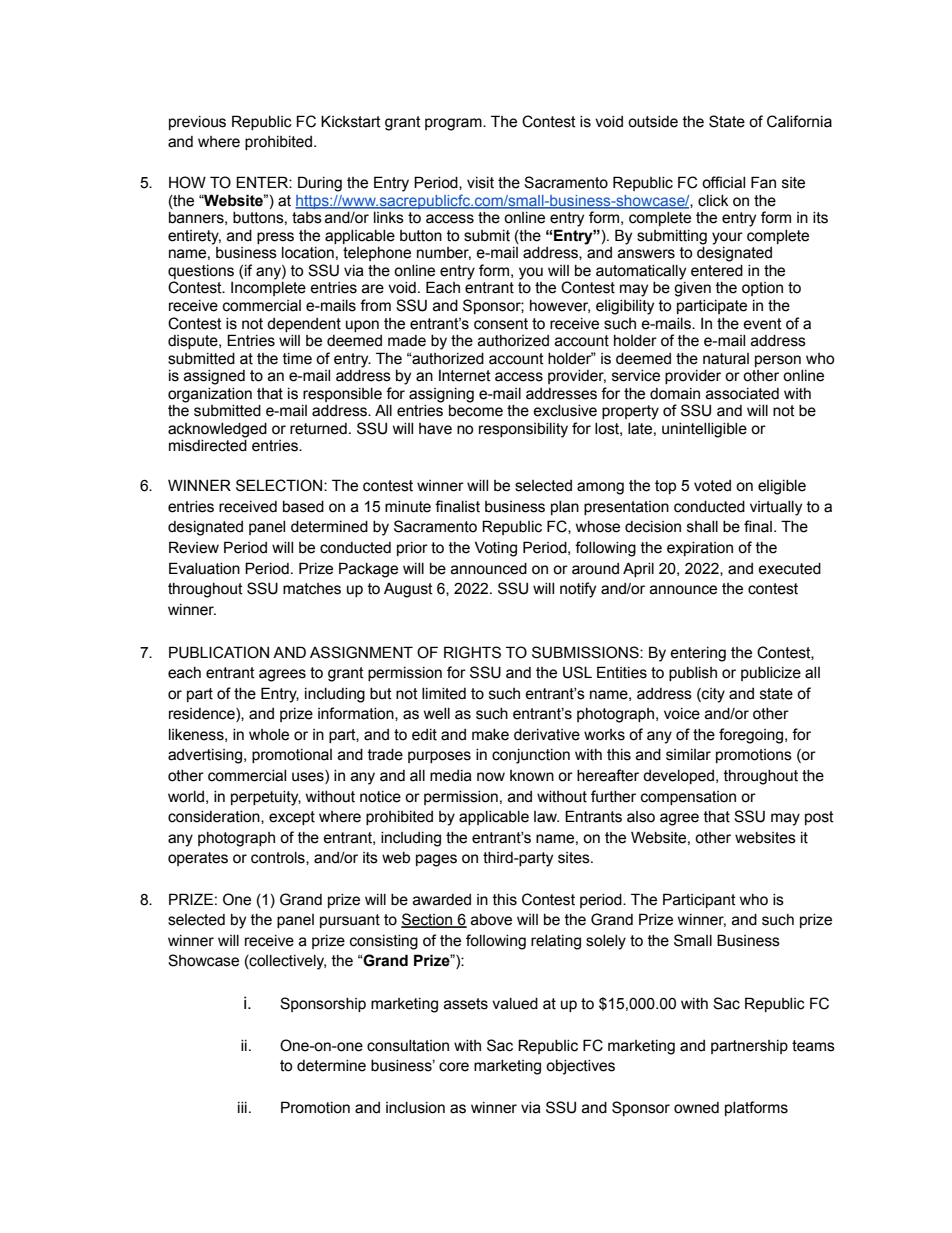 The width and height of the screenshot is (952, 1233). I want to click on Fan, so click(763, 182).
